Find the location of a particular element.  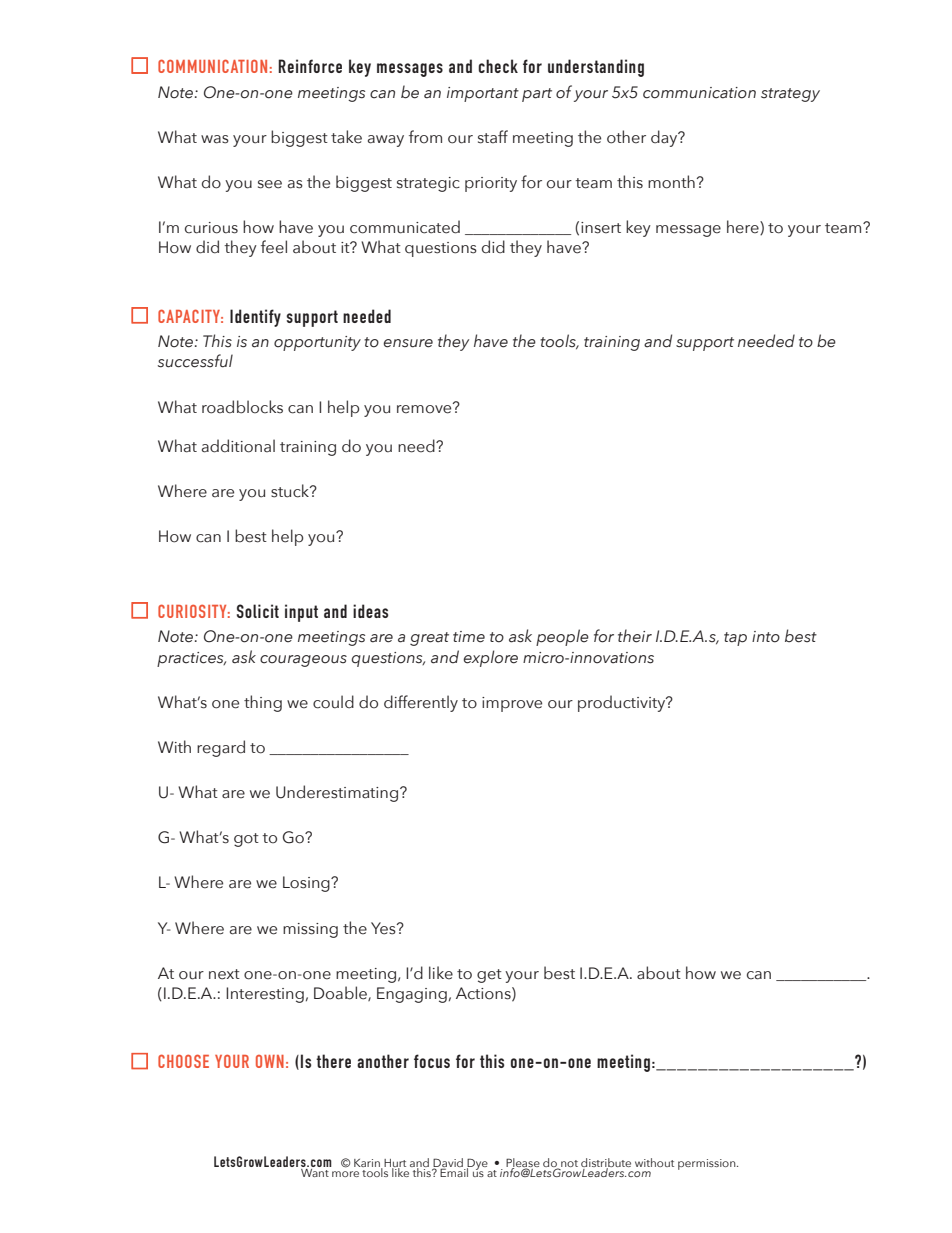

tap is located at coordinates (735, 639).
